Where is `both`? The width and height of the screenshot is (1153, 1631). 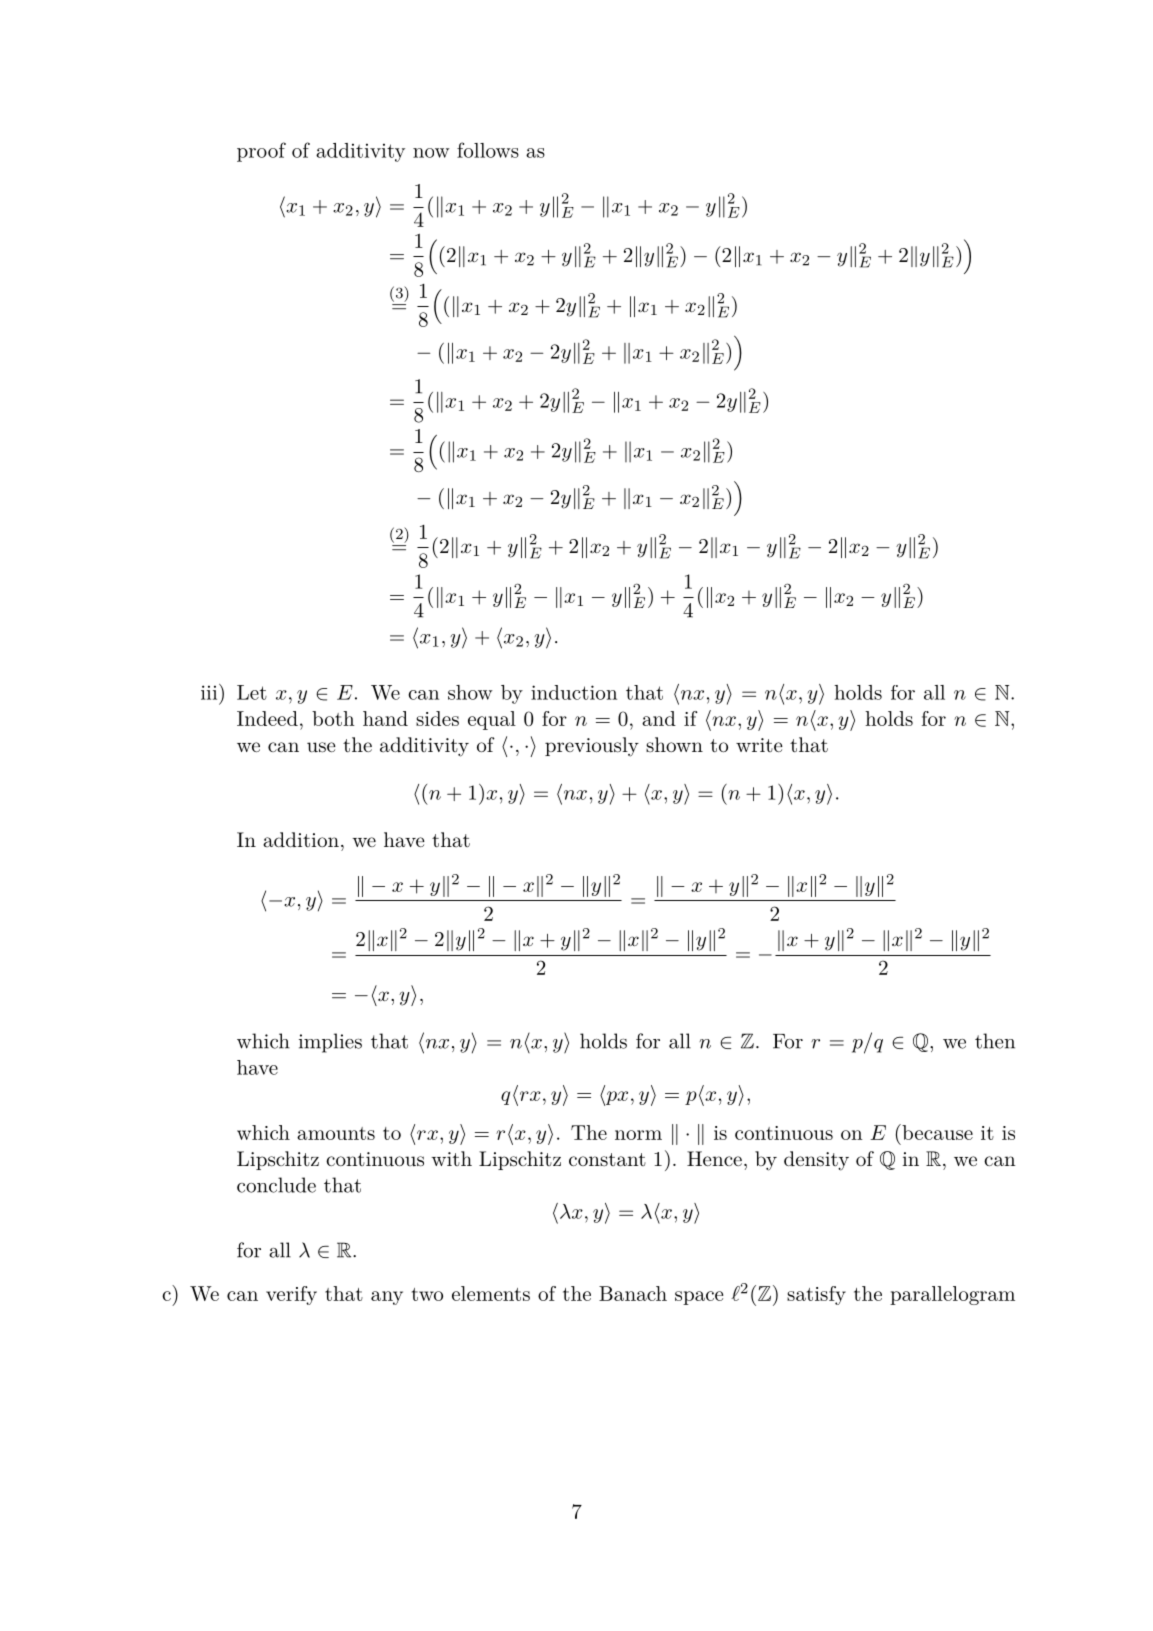 both is located at coordinates (333, 718).
